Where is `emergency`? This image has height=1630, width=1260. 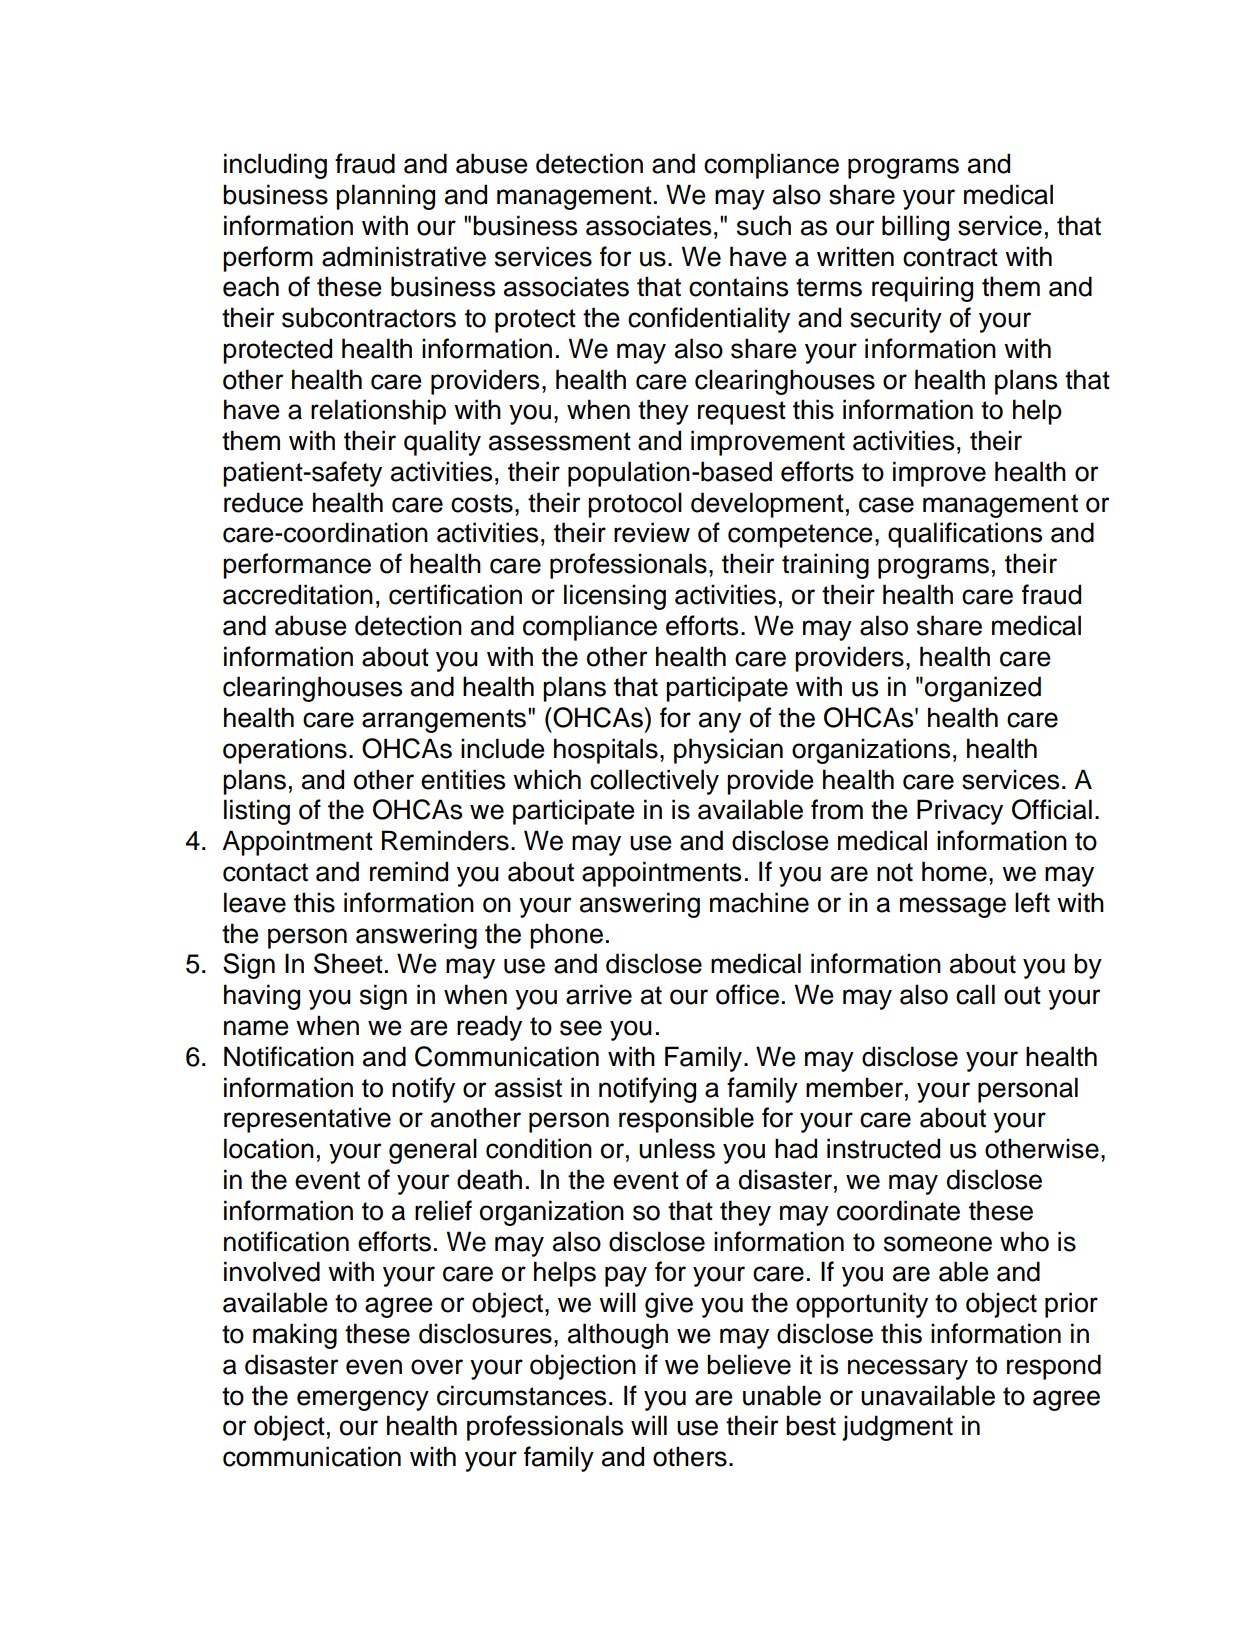 emergency is located at coordinates (363, 1400).
